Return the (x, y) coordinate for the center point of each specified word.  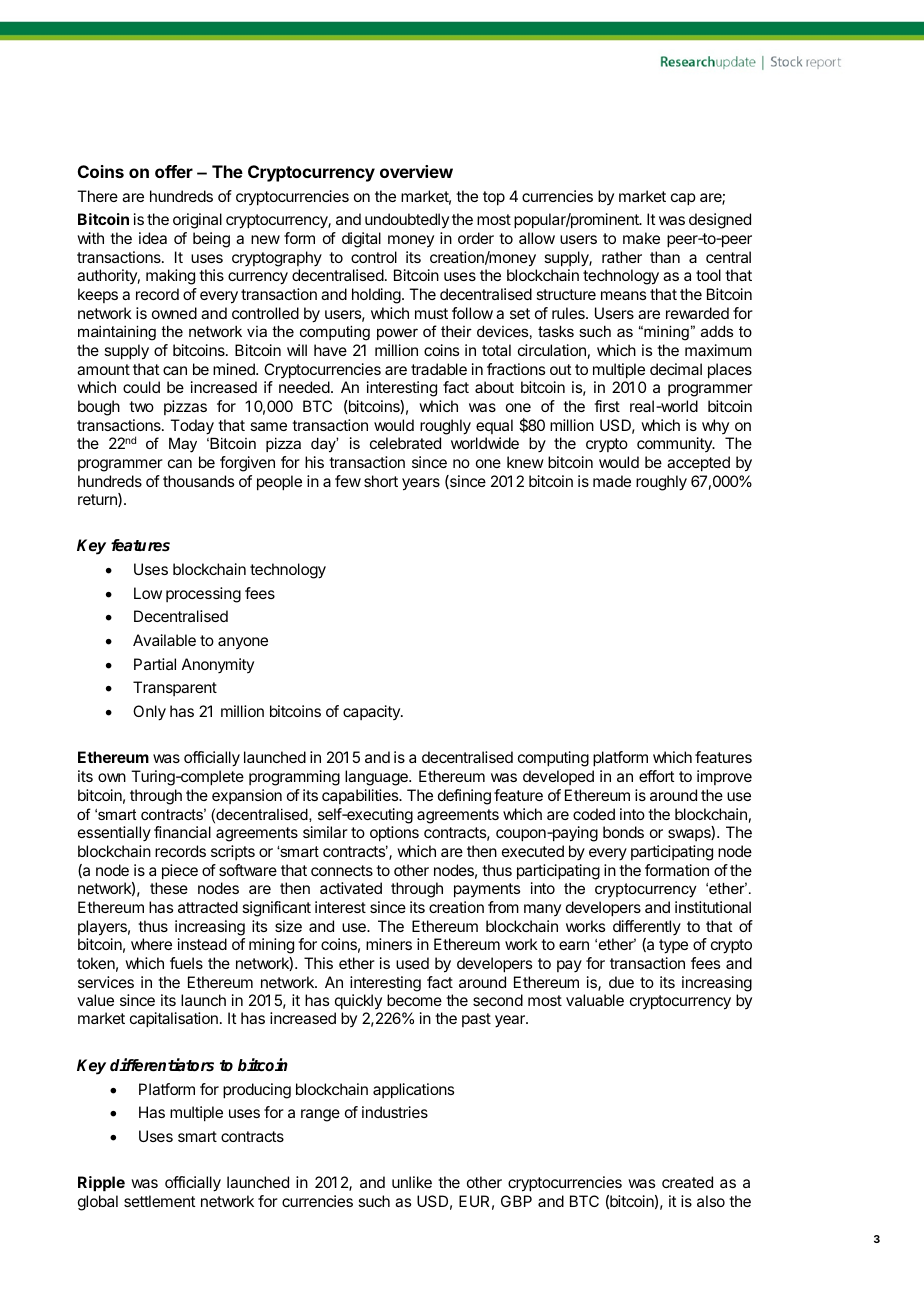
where (151, 944)
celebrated (405, 443)
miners (389, 944)
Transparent (175, 688)
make (641, 238)
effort (656, 776)
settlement (159, 1201)
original (197, 221)
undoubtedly (407, 220)
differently (647, 927)
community (675, 444)
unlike (412, 1182)
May (183, 445)
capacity (372, 712)
